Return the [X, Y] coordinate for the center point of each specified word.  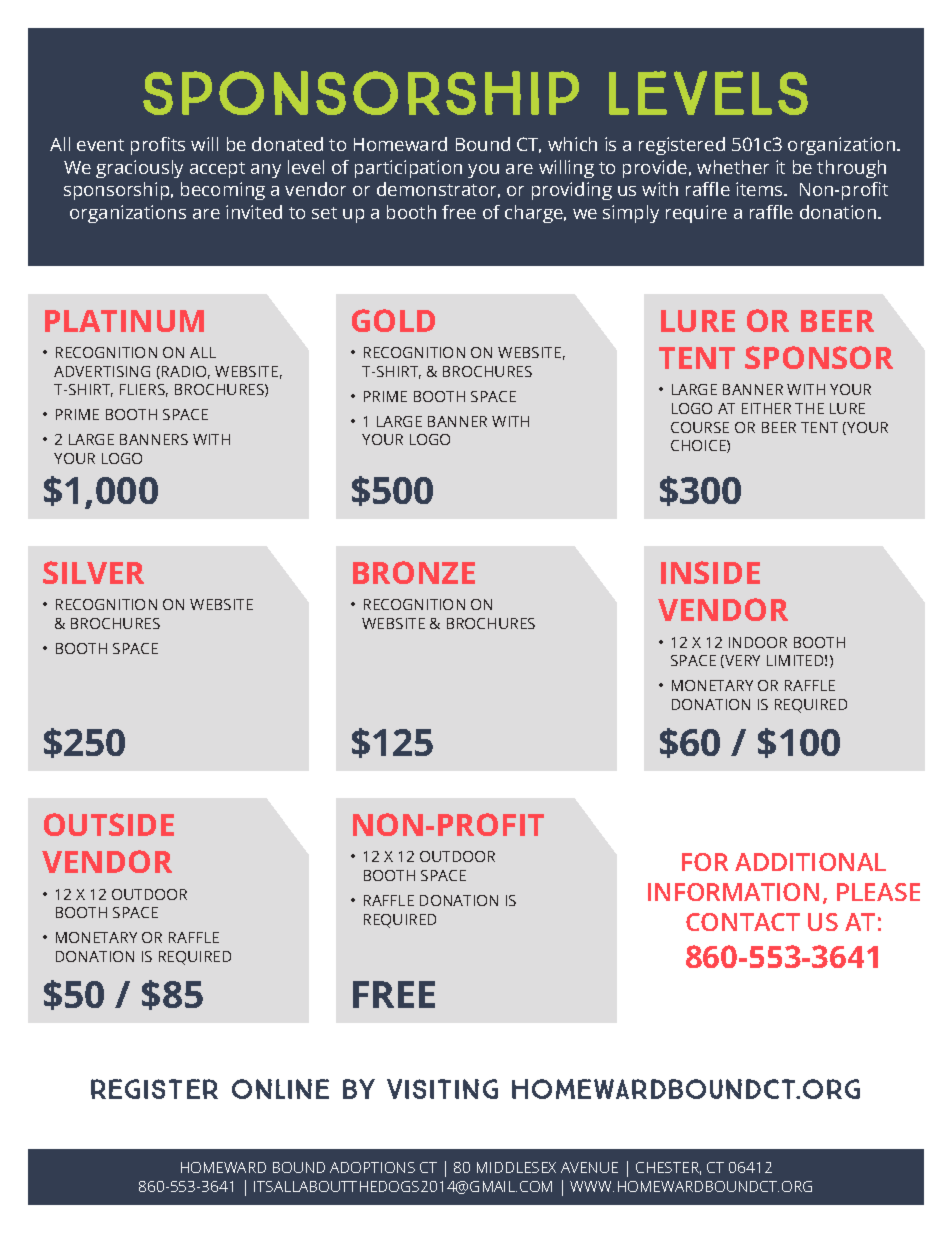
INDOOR [758, 642]
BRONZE [414, 572]
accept [217, 170]
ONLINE [280, 1089]
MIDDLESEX [516, 1167]
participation [408, 169]
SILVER [93, 572]
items [760, 189]
